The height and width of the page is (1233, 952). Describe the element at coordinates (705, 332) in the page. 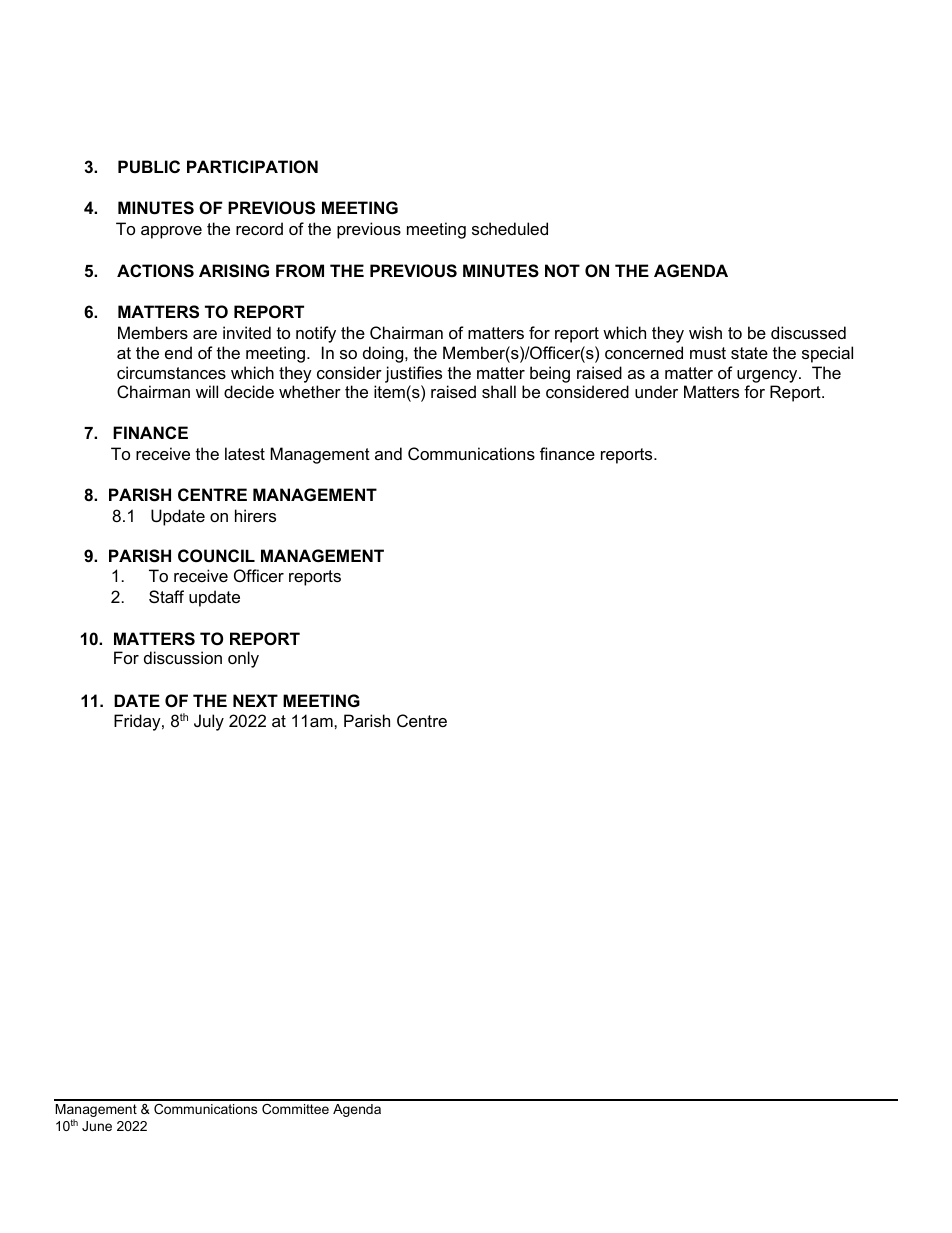

I see `wish` at that location.
